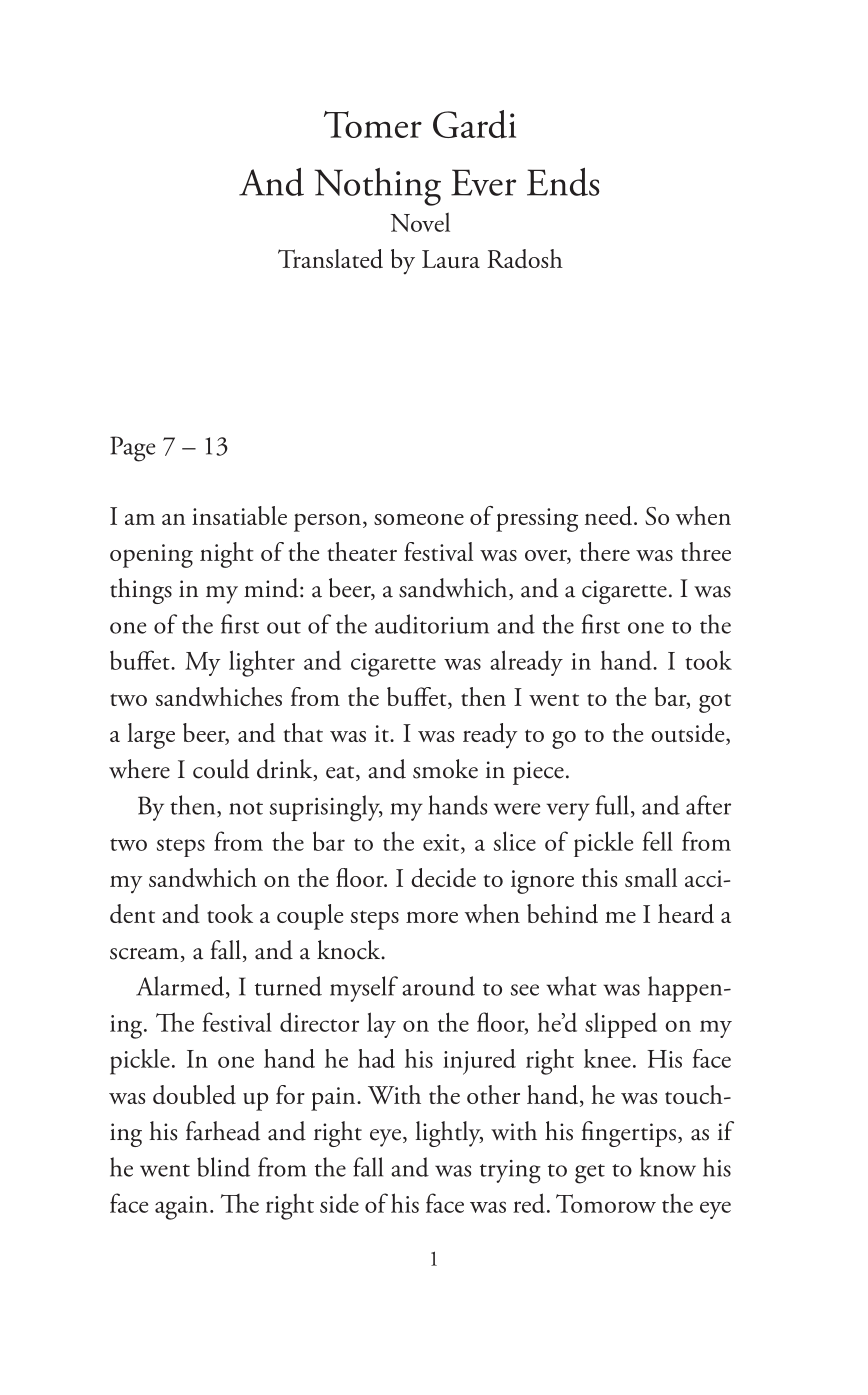 Image resolution: width=868 pixels, height=1395 pixels. I want to click on got, so click(715, 703).
